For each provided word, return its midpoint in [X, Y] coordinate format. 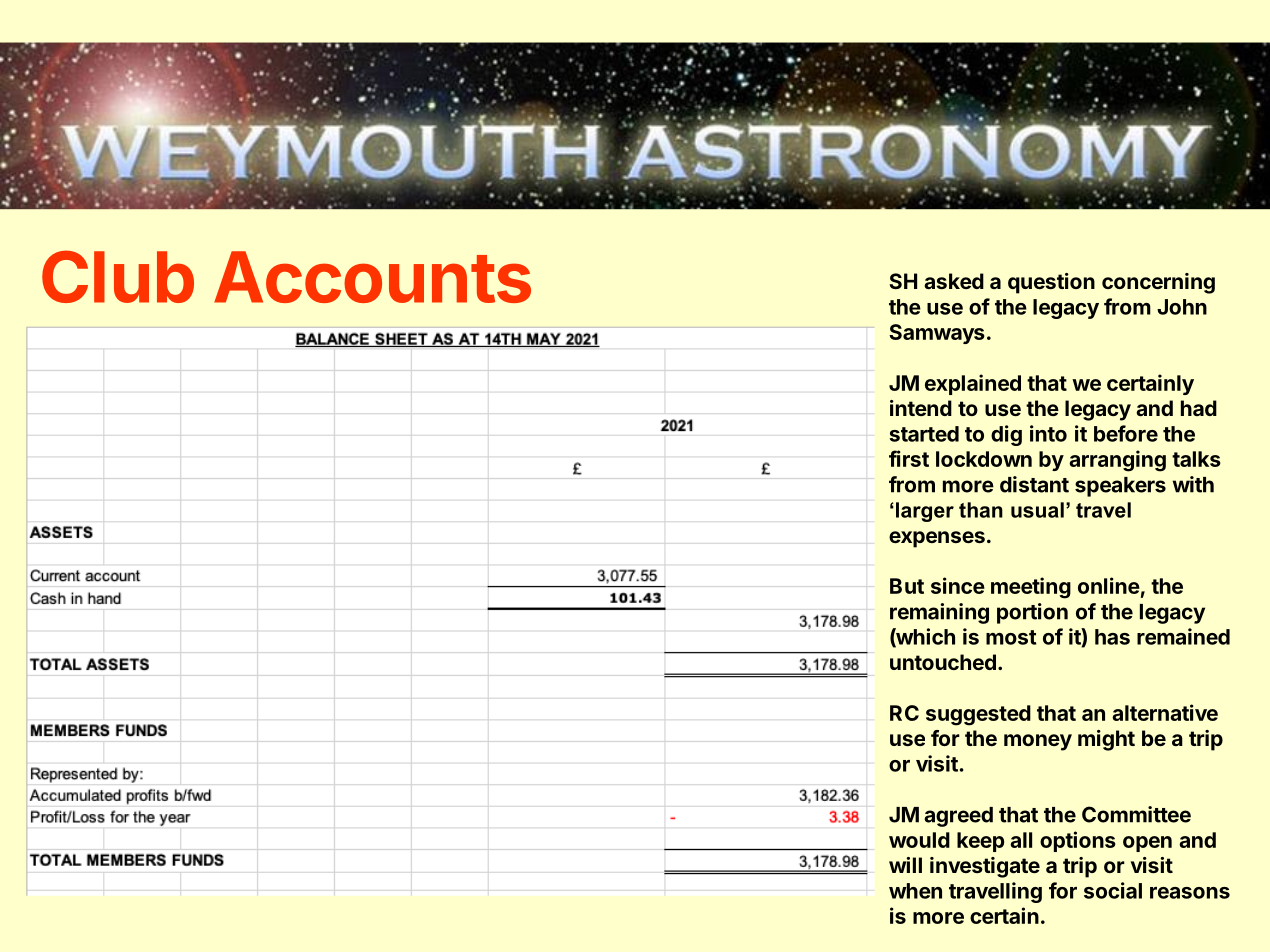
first [909, 458]
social [1113, 890]
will [905, 865]
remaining [939, 613]
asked [954, 281]
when [915, 891]
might [1106, 740]
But [907, 586]
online [1109, 585]
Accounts [372, 277]
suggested [978, 715]
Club [118, 276]
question [1051, 283]
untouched [943, 662]
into [1048, 433]
